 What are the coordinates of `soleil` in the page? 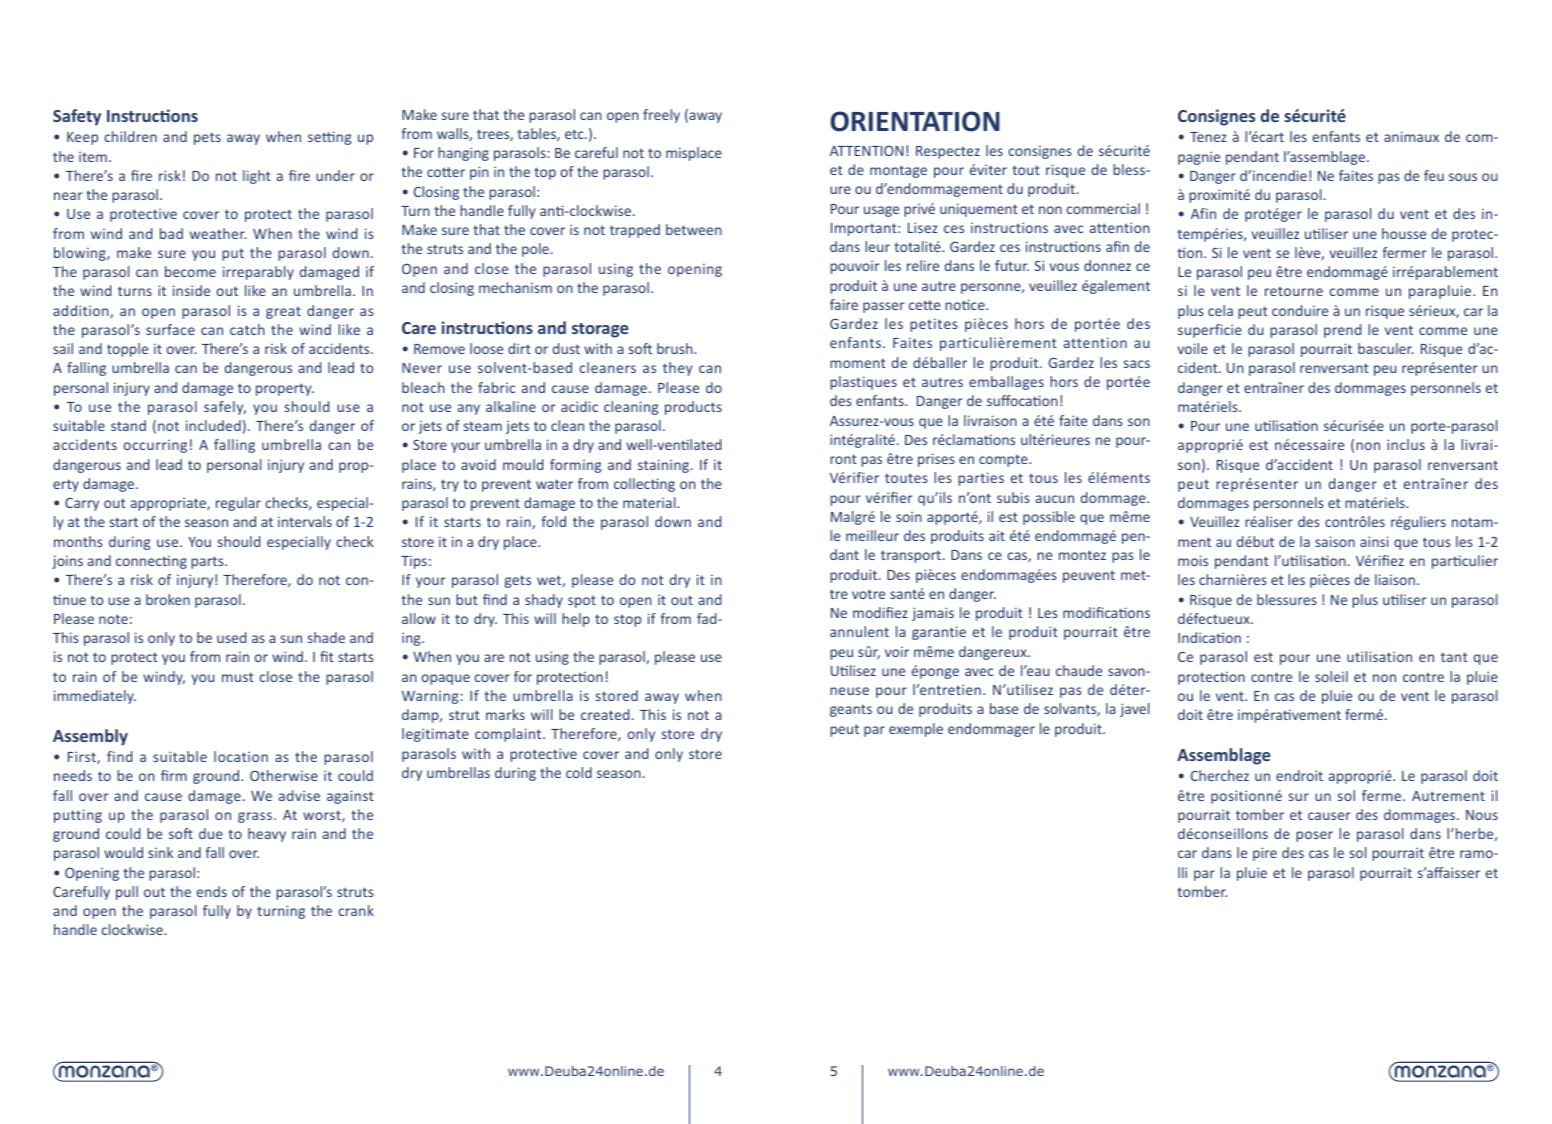 It's located at (1331, 676).
